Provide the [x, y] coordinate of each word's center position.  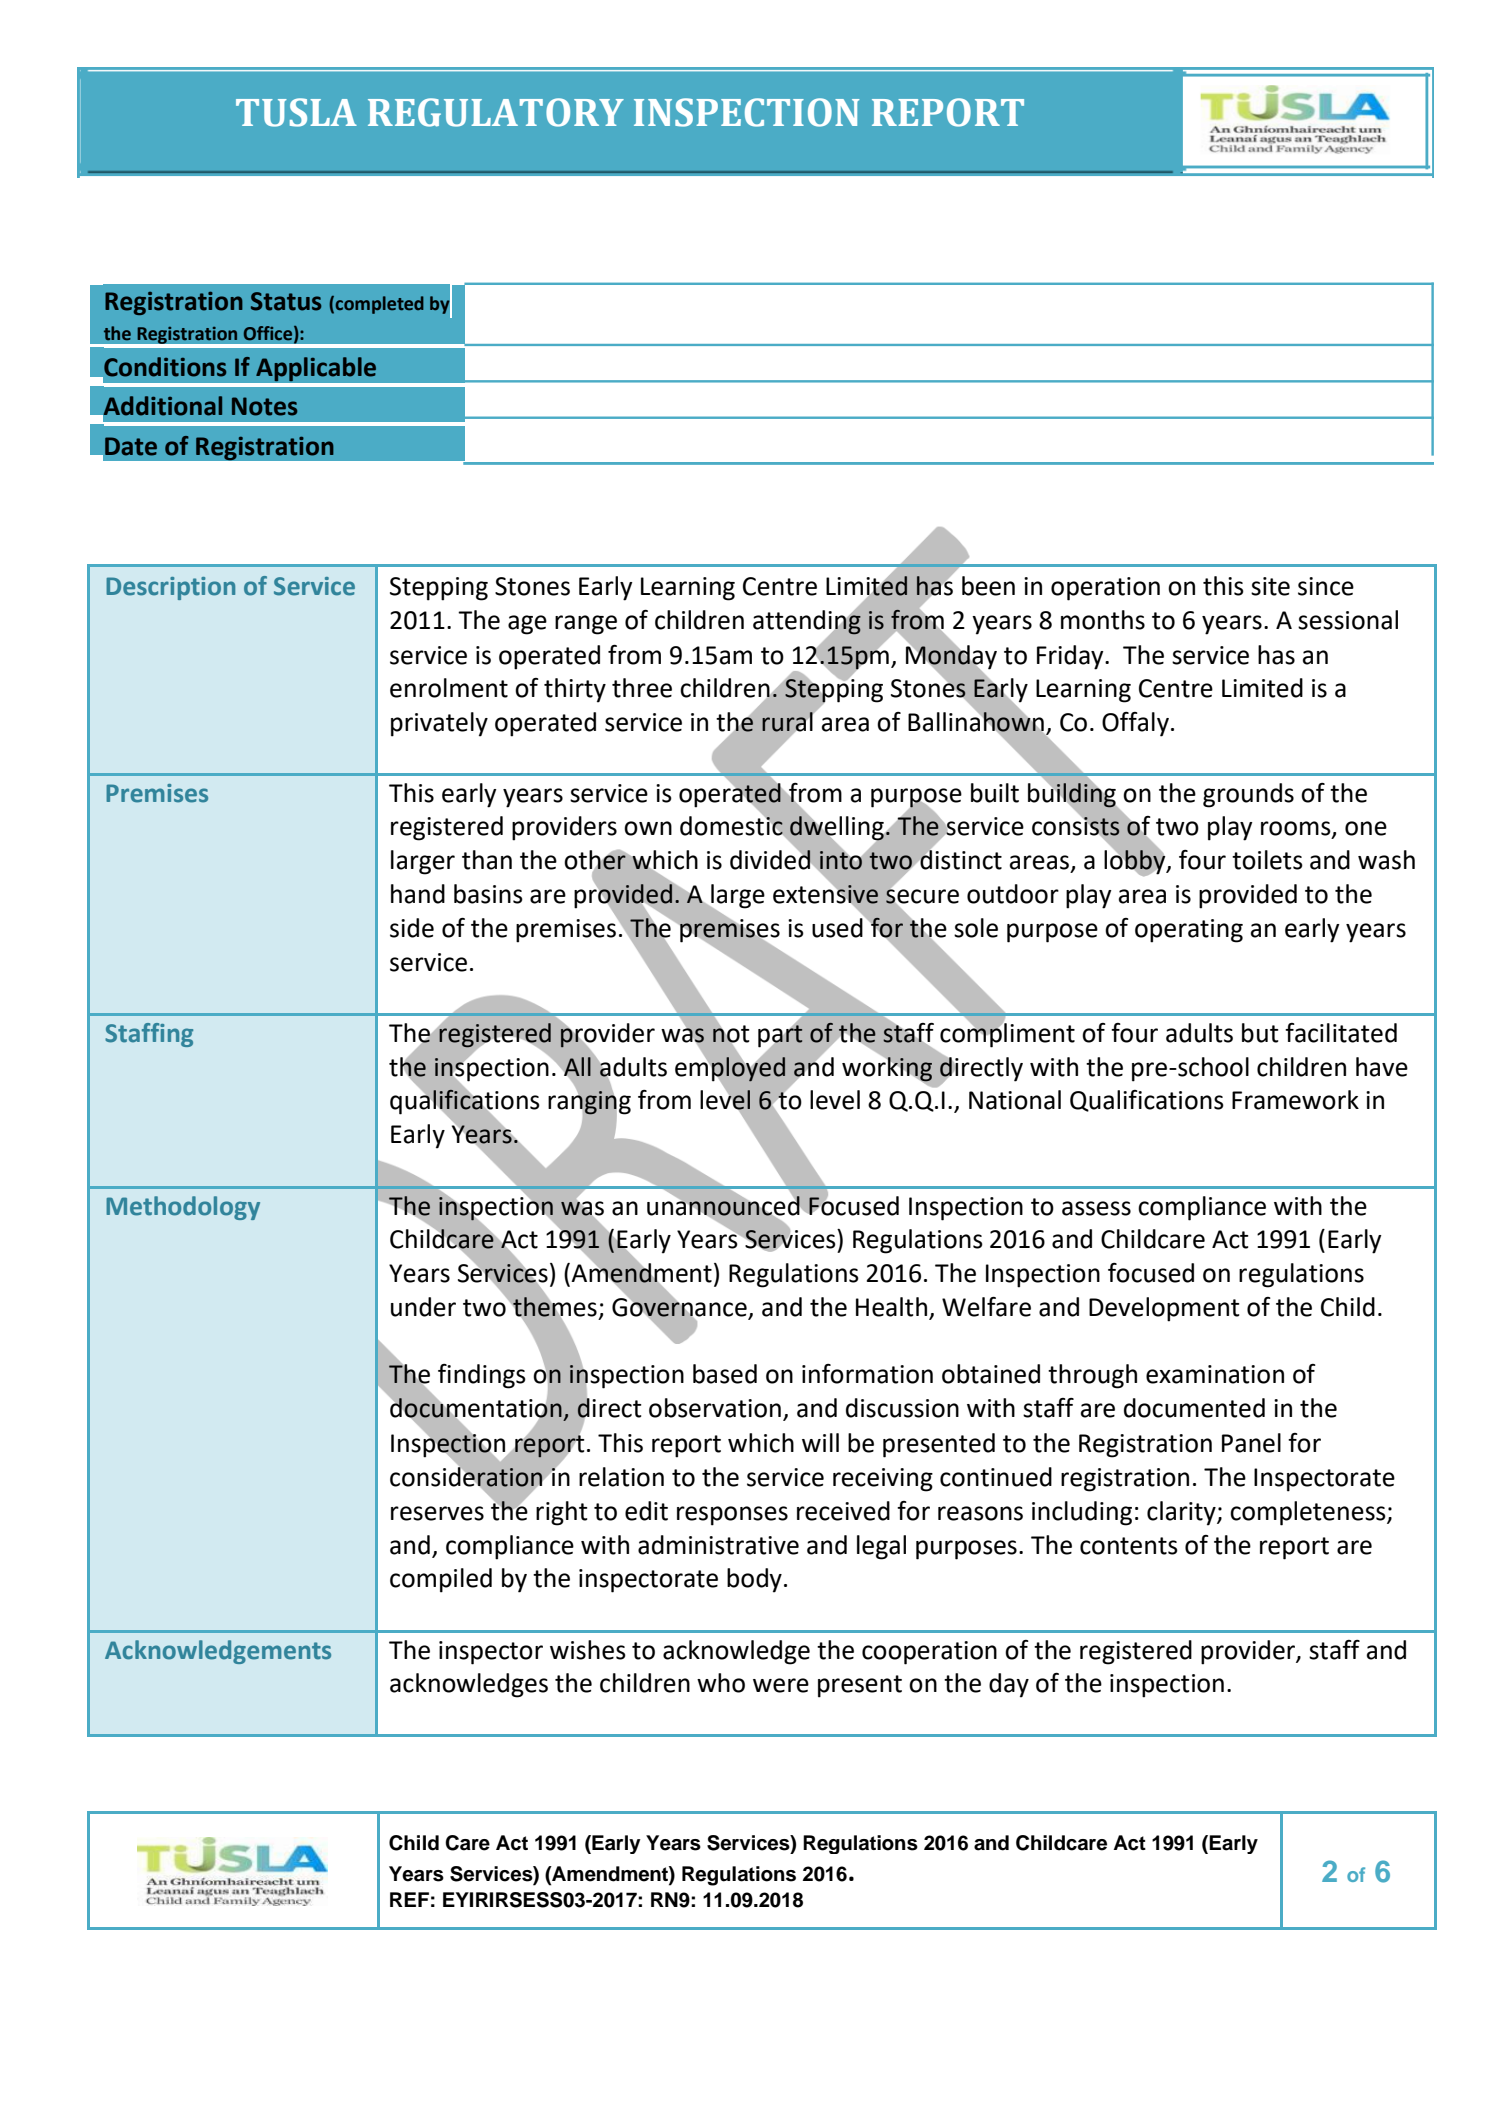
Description [170, 588]
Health [891, 1307]
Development [1164, 1309]
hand [418, 894]
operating [1189, 931]
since [1326, 586]
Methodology [183, 1208]
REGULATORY [496, 112]
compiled [441, 1580]
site [1270, 586]
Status [286, 301]
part [780, 1036]
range [586, 625]
